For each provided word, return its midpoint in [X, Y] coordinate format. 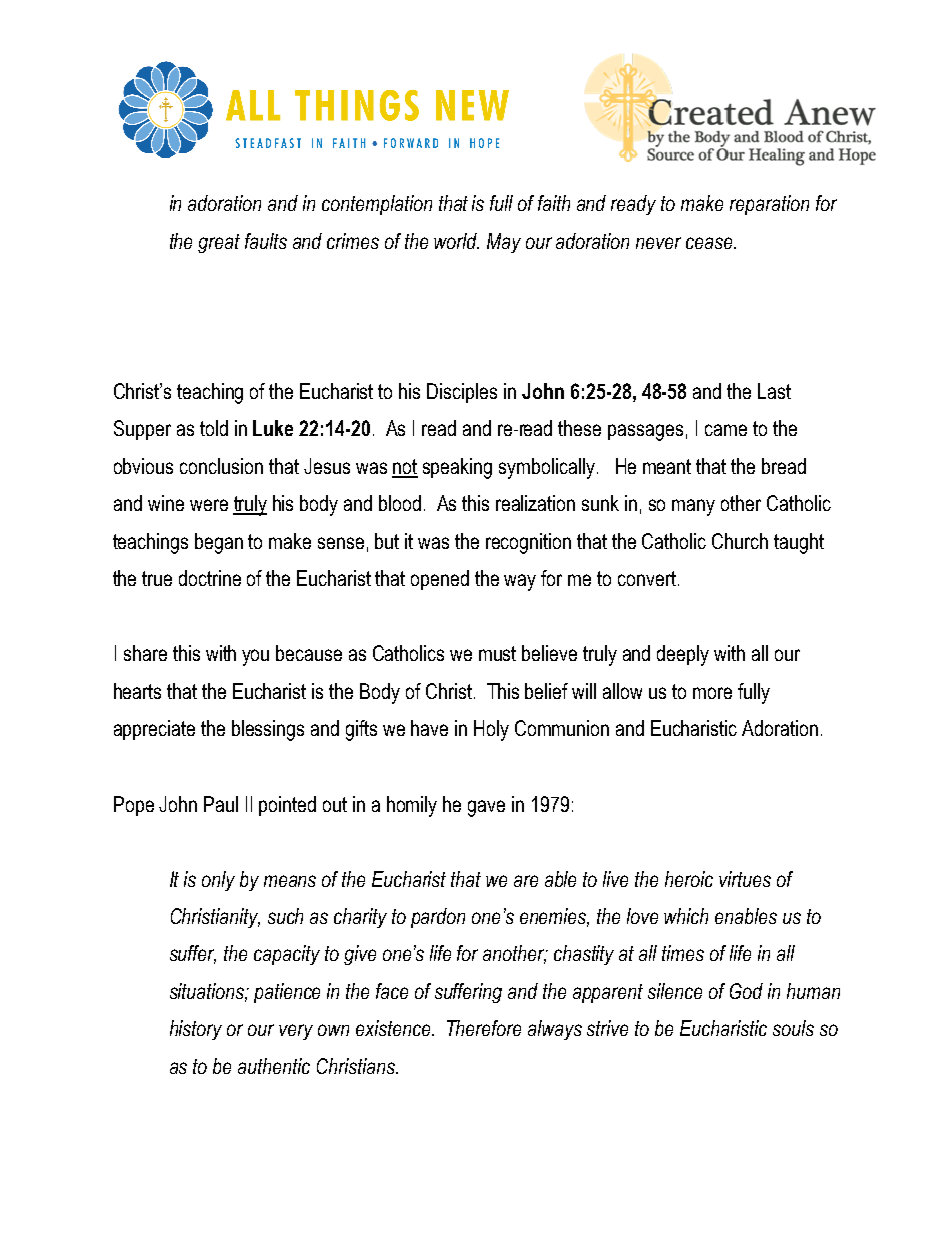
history [196, 1030]
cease [710, 243]
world [456, 241]
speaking [457, 468]
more [712, 693]
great [219, 243]
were [209, 505]
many [693, 507]
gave [486, 808]
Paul [221, 804]
